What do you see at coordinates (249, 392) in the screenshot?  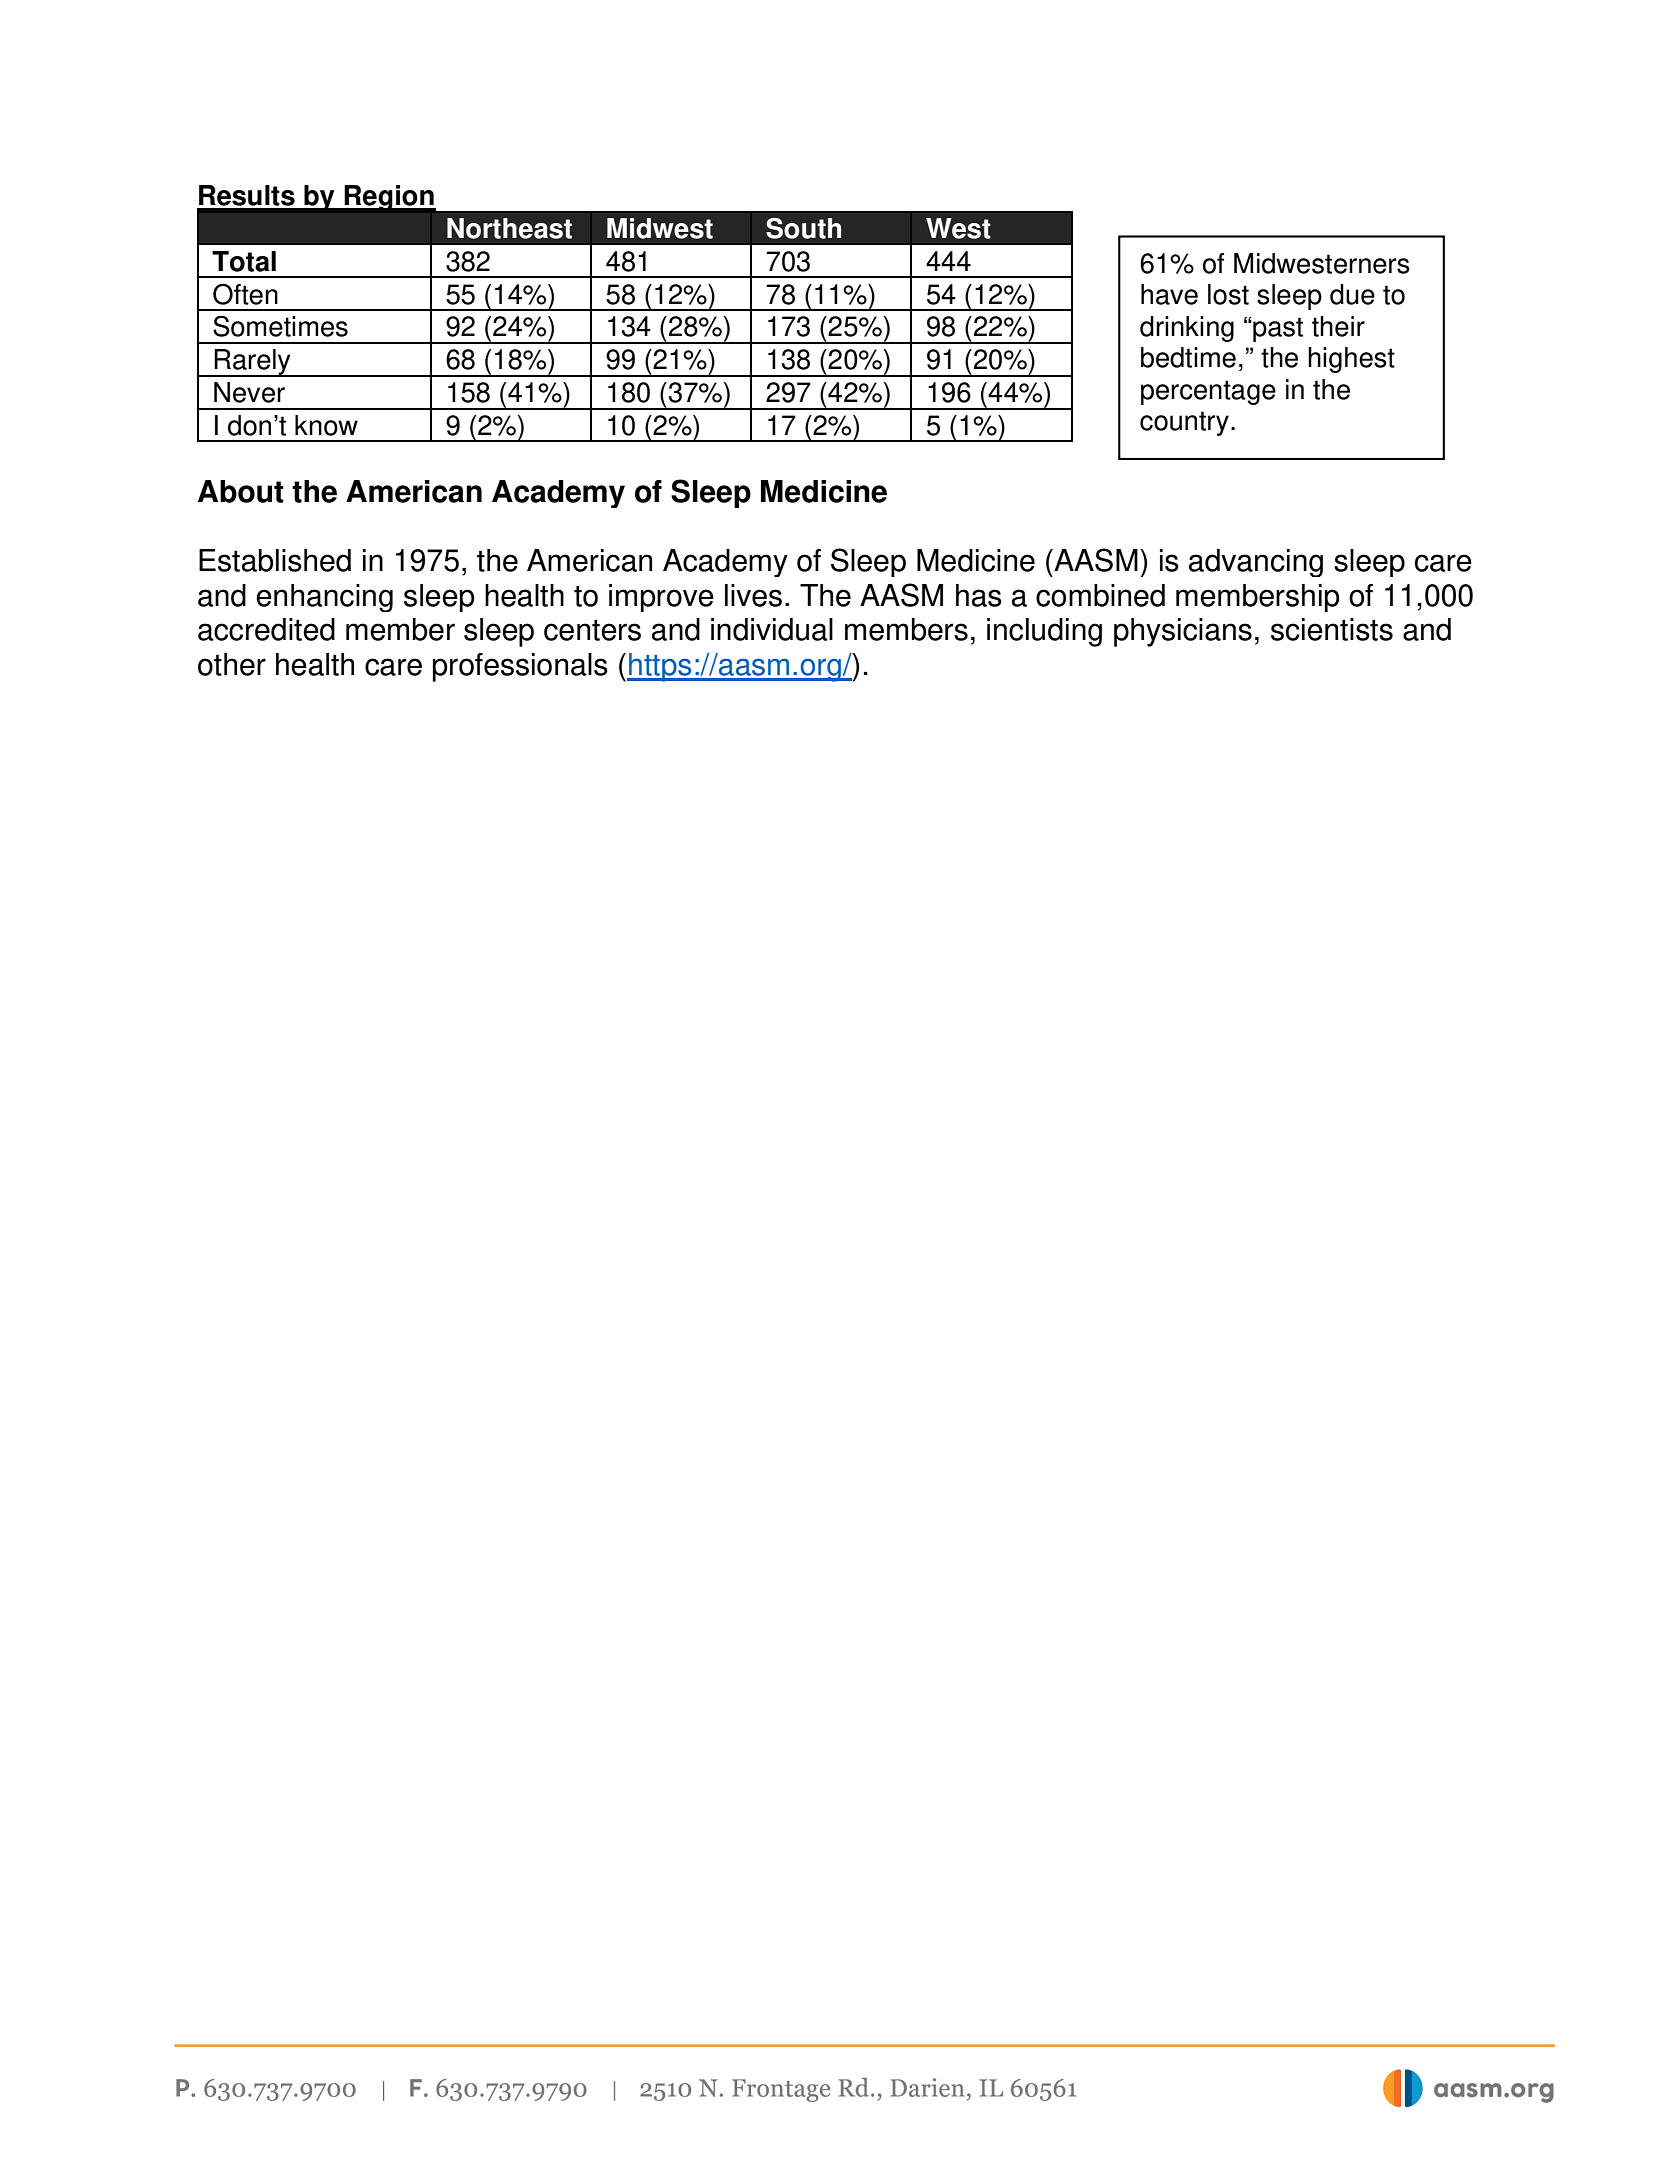 I see `Never` at bounding box center [249, 392].
